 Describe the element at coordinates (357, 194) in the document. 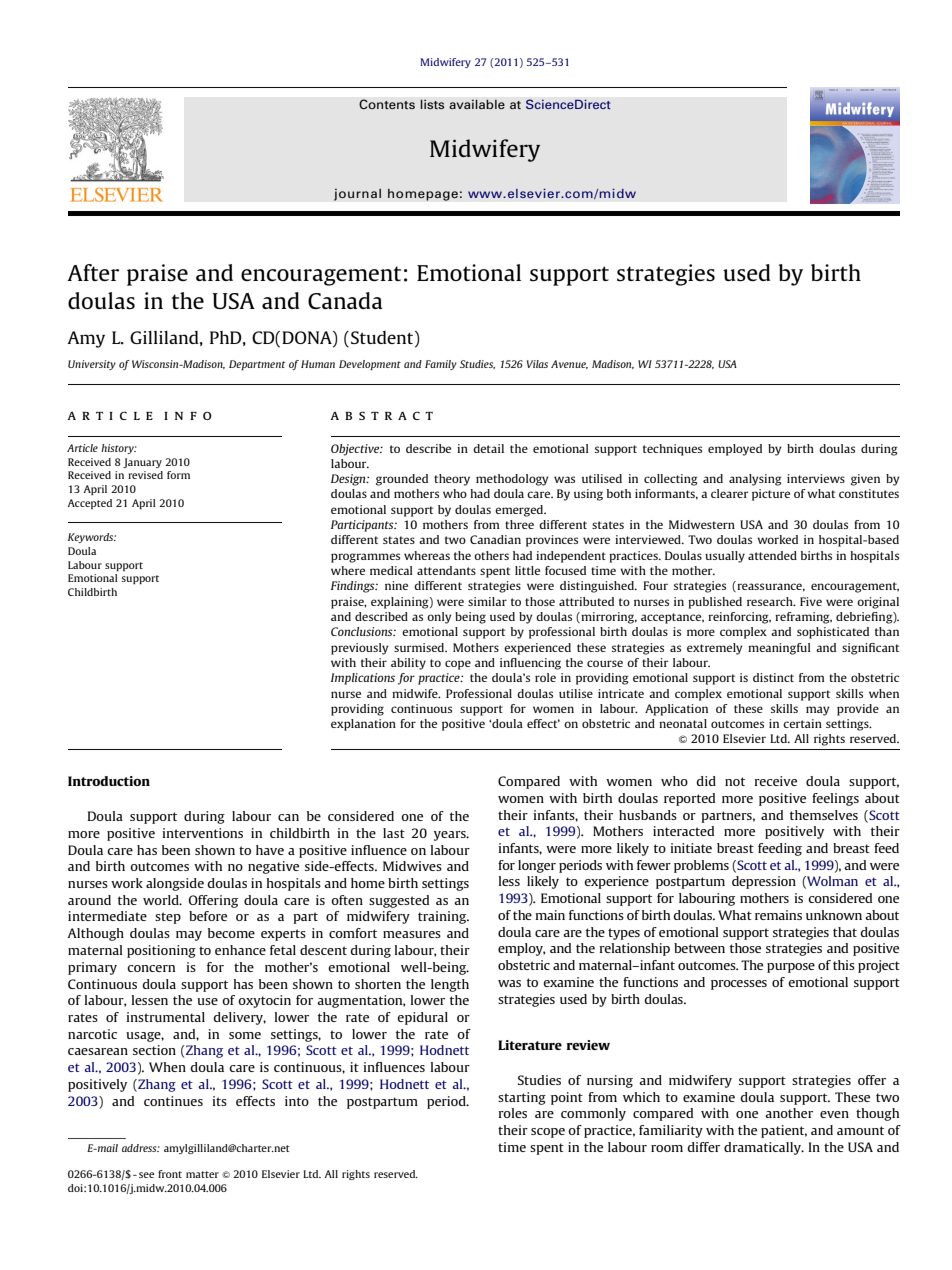

I see `journal` at that location.
